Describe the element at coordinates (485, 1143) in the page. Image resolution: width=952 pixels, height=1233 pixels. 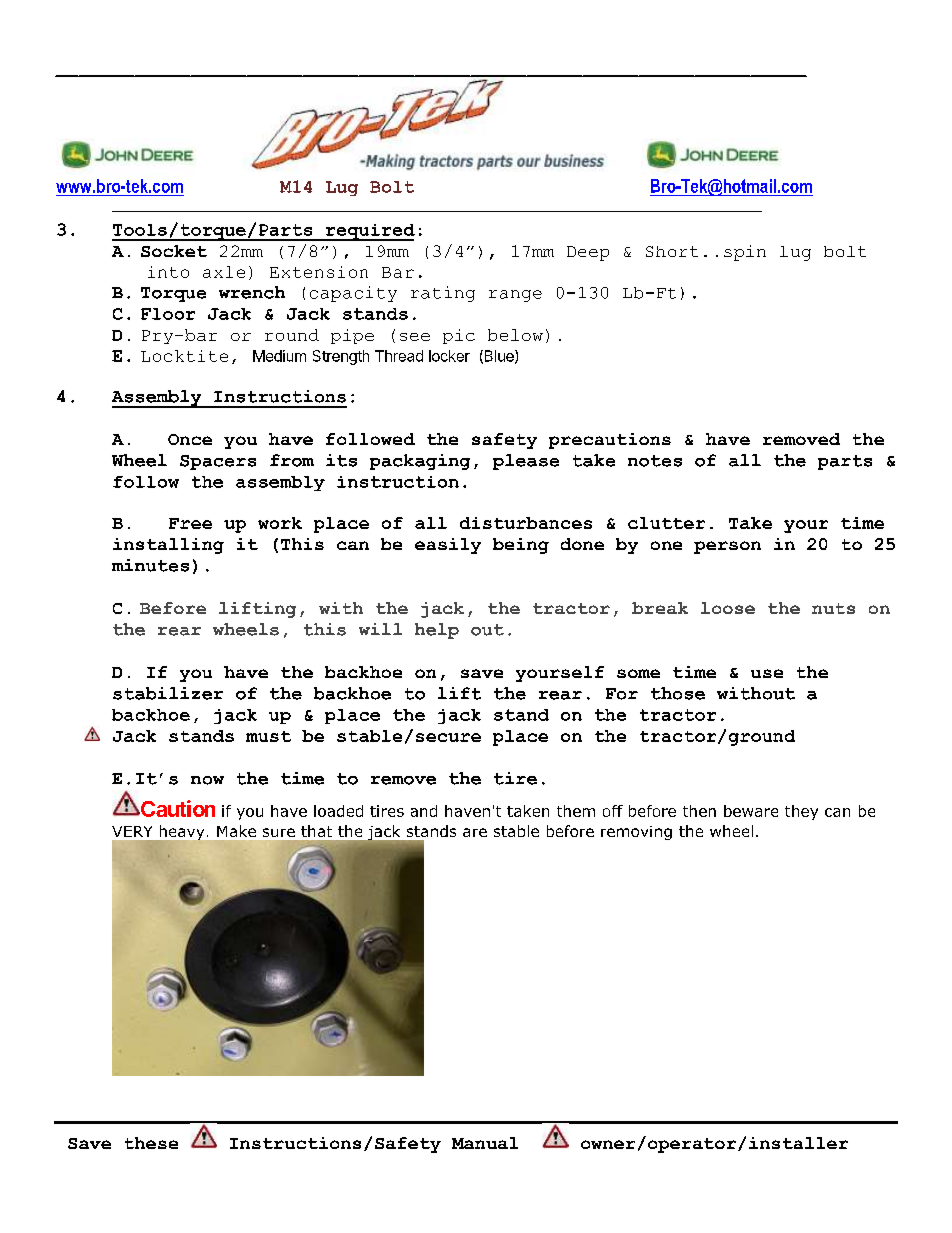
I see `Manual` at that location.
